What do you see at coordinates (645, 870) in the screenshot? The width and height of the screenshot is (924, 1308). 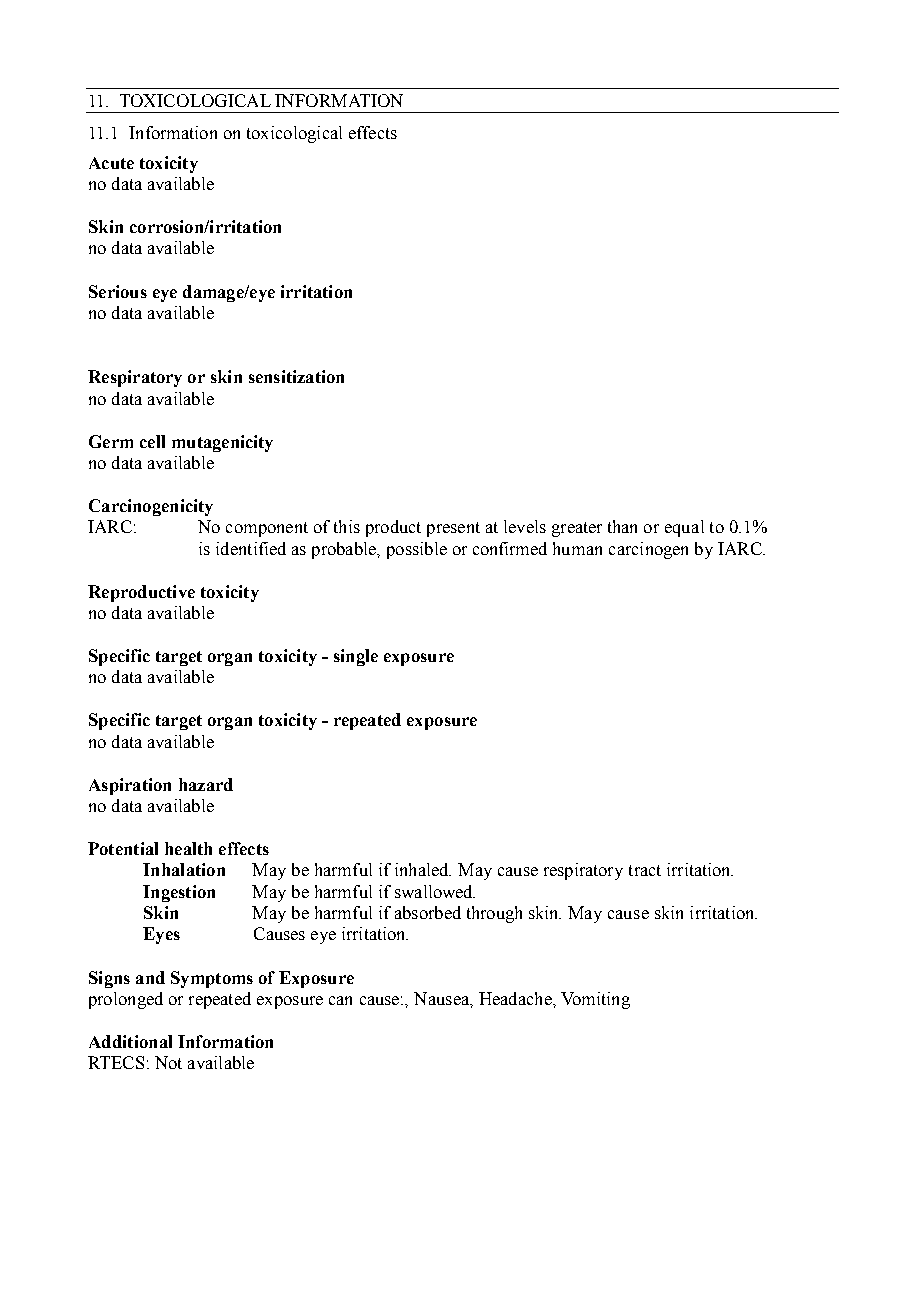 I see `tract` at bounding box center [645, 870].
